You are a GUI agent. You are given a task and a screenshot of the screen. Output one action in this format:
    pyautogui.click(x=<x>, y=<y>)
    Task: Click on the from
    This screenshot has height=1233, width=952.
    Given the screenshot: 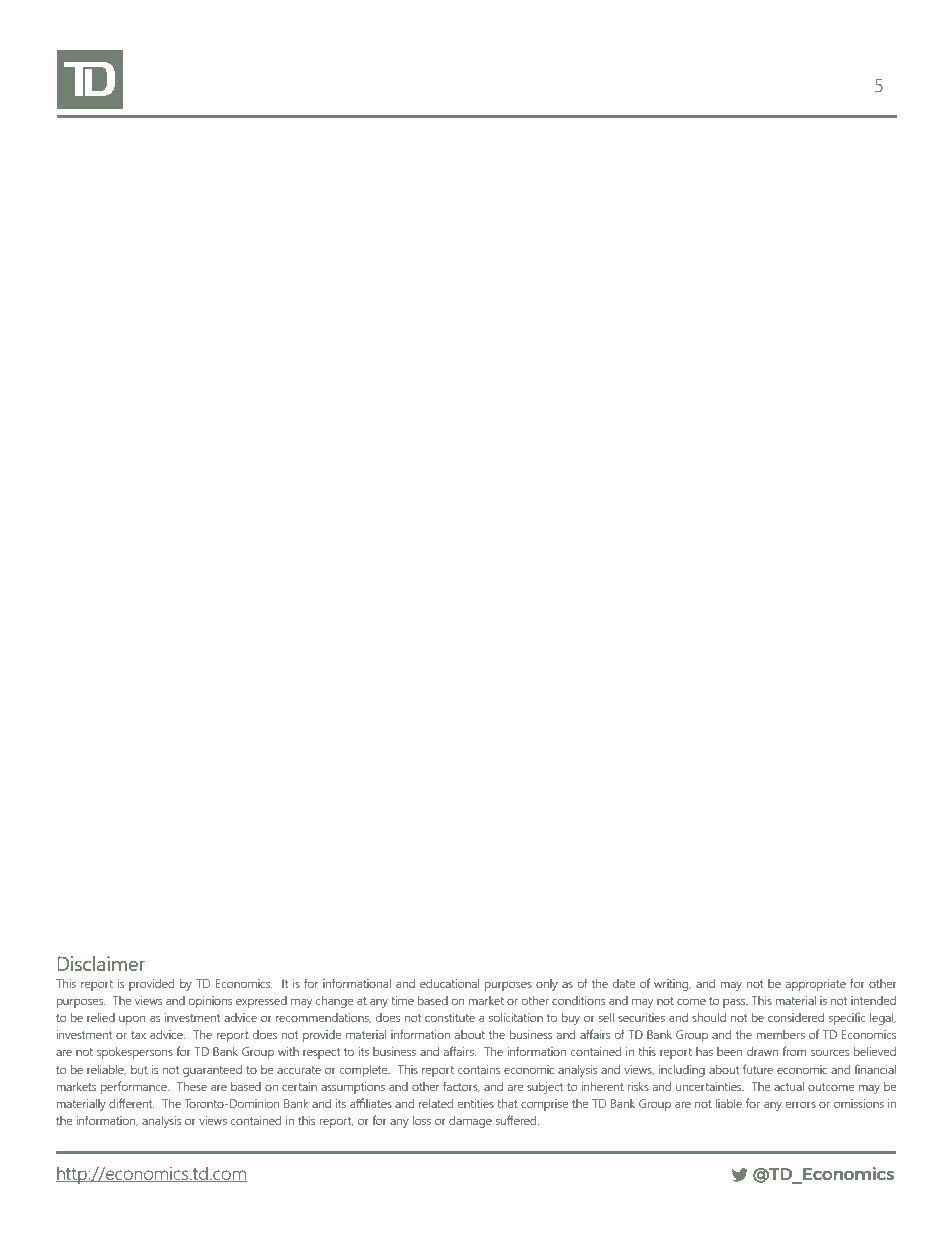 What is the action you would take?
    pyautogui.click(x=794, y=1051)
